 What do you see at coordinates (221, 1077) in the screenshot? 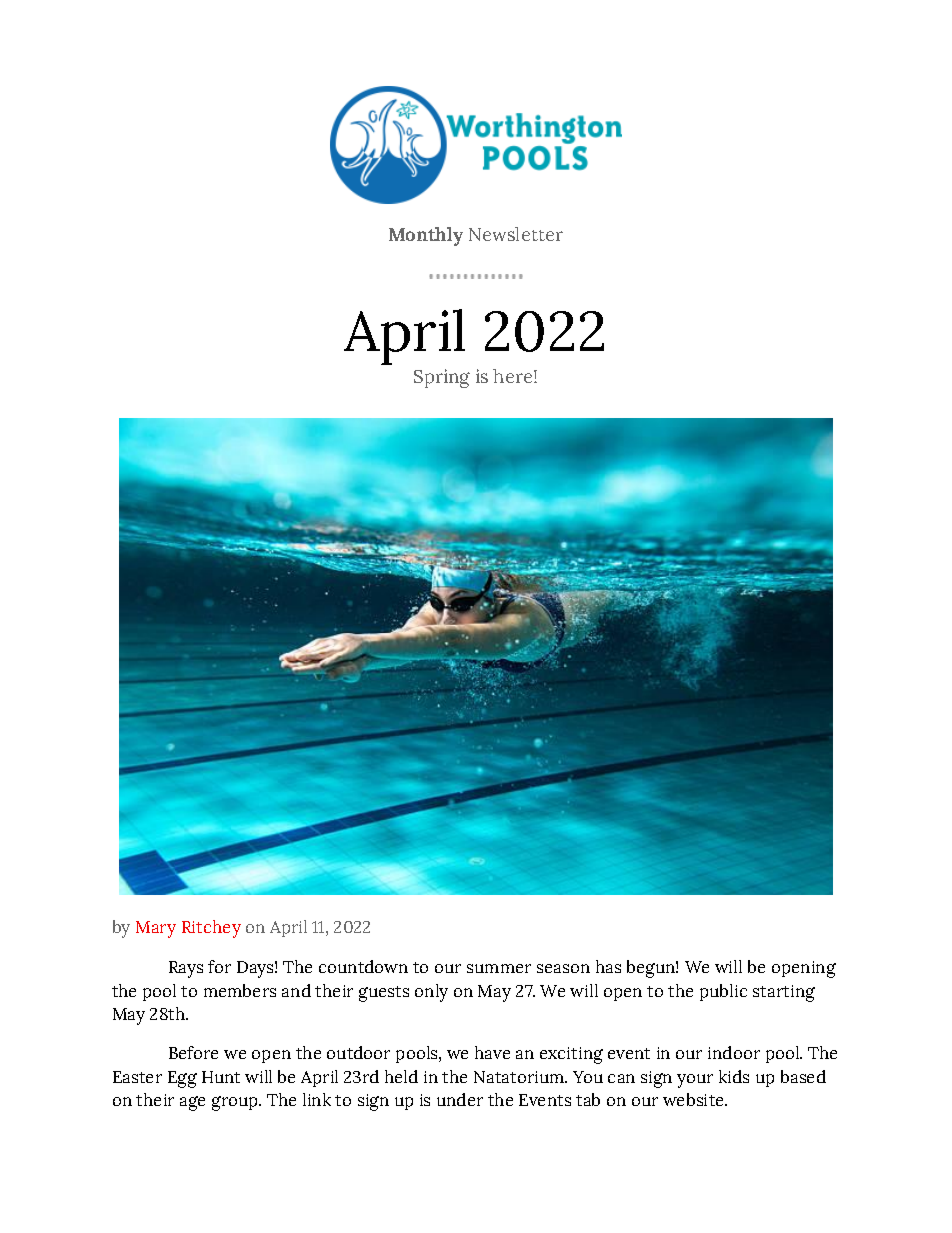
I see `Hunt` at bounding box center [221, 1077].
